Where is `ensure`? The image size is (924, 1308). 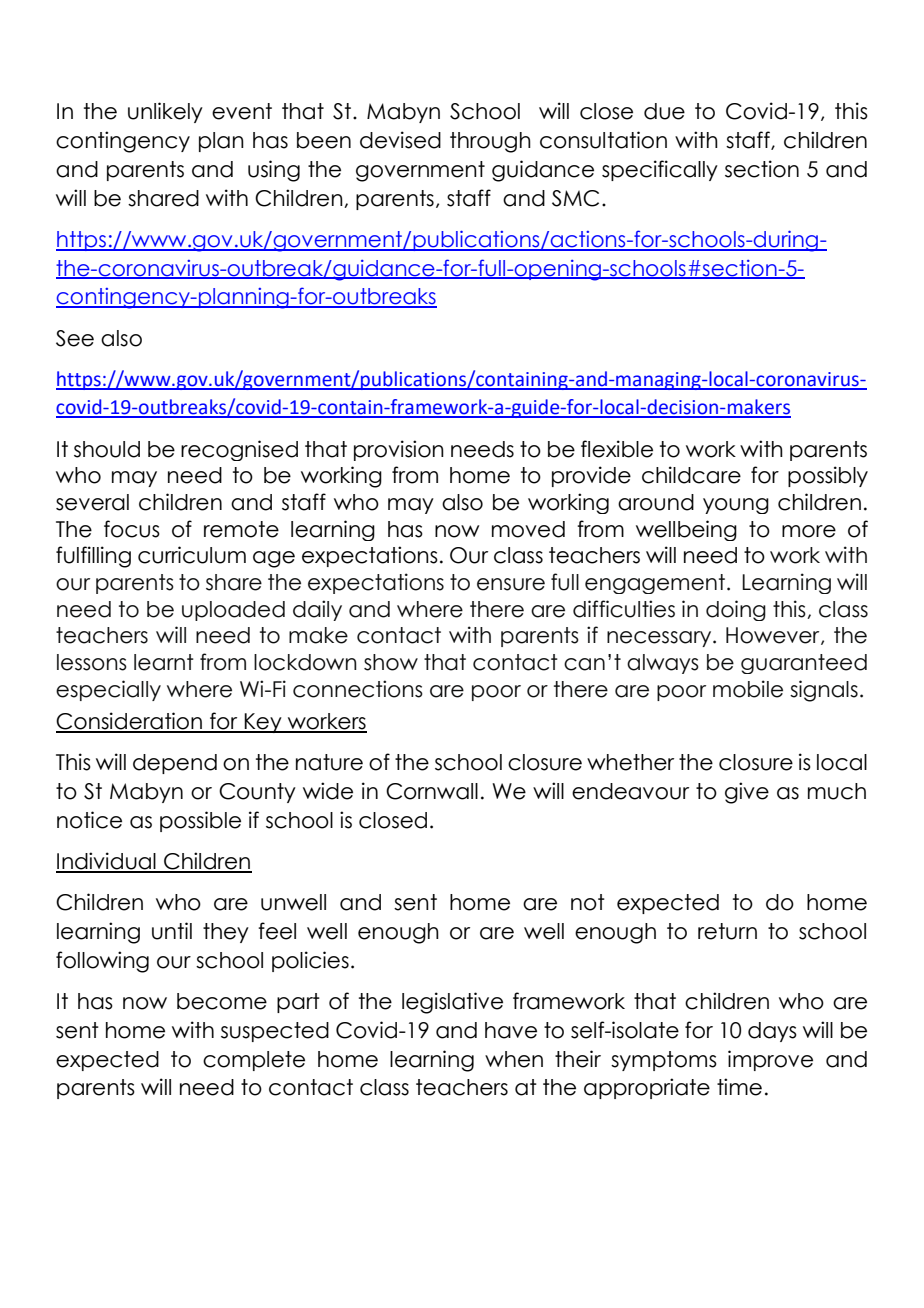 ensure is located at coordinates (511, 584).
